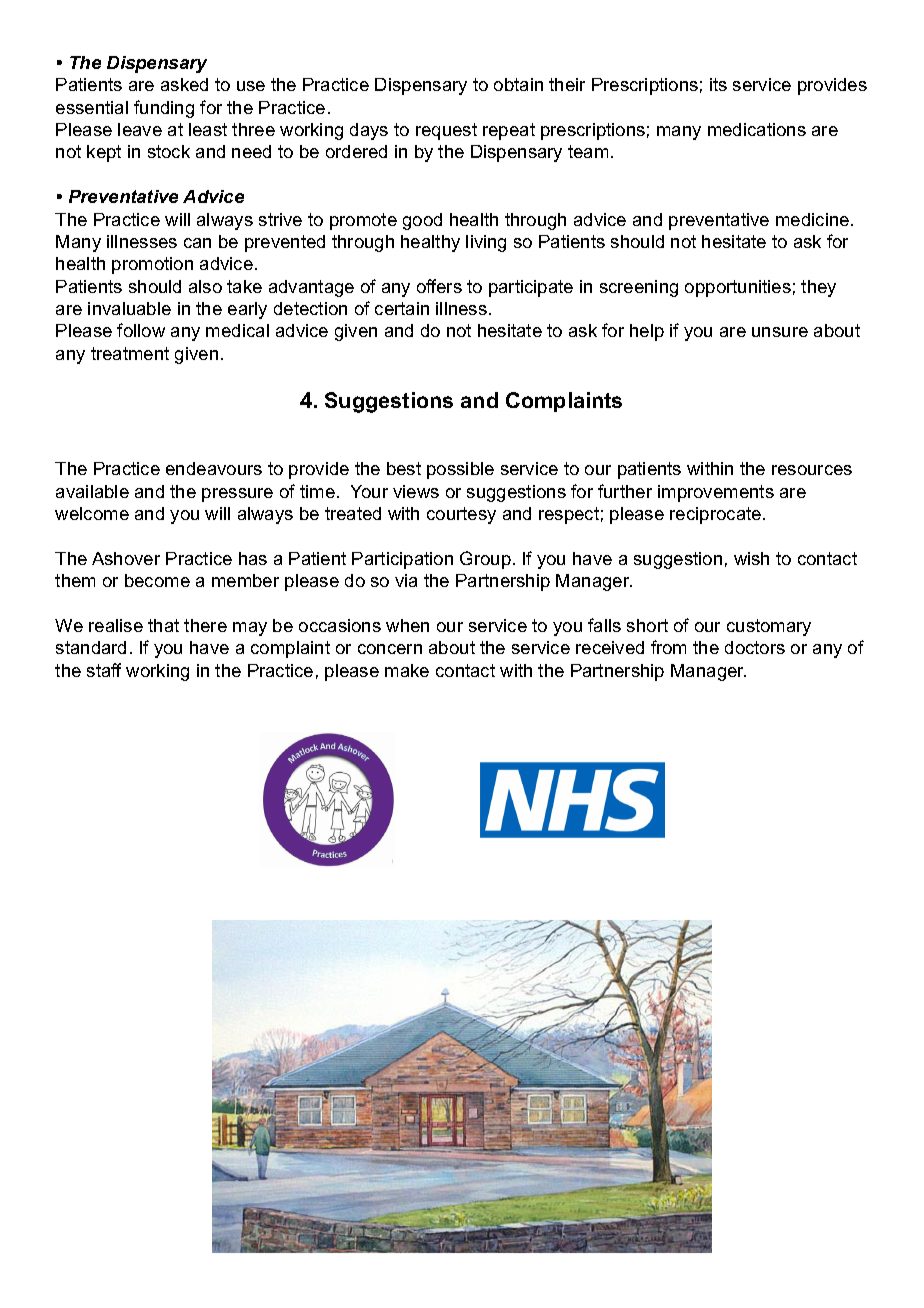 This screenshot has width=924, height=1308. What do you see at coordinates (402, 308) in the screenshot?
I see `certain` at bounding box center [402, 308].
